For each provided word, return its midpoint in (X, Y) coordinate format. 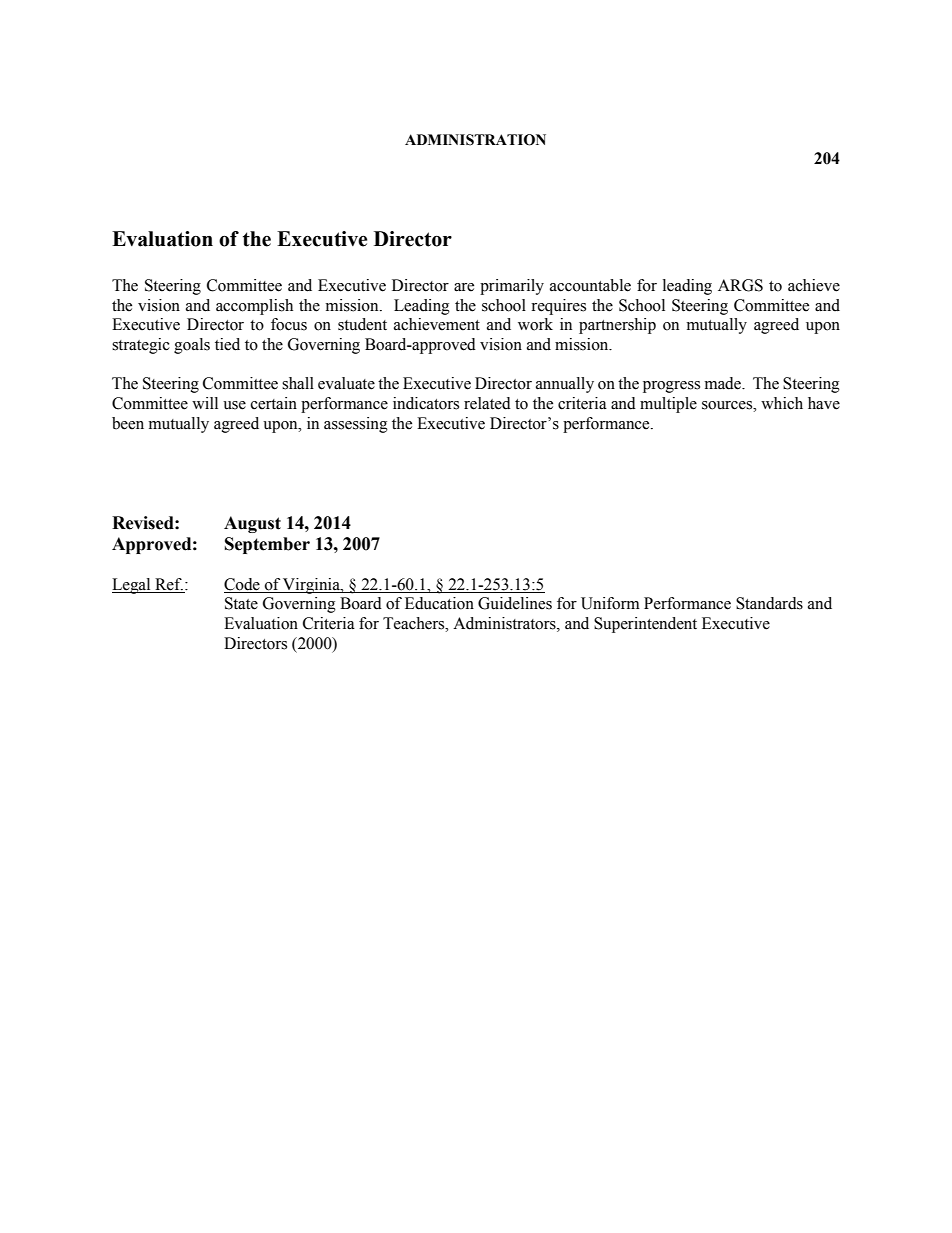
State (241, 603)
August (252, 524)
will (205, 403)
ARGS (740, 285)
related (487, 403)
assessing (356, 425)
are (464, 287)
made (724, 383)
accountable (590, 285)
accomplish (254, 307)
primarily (512, 287)
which (782, 403)
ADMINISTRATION (475, 140)
